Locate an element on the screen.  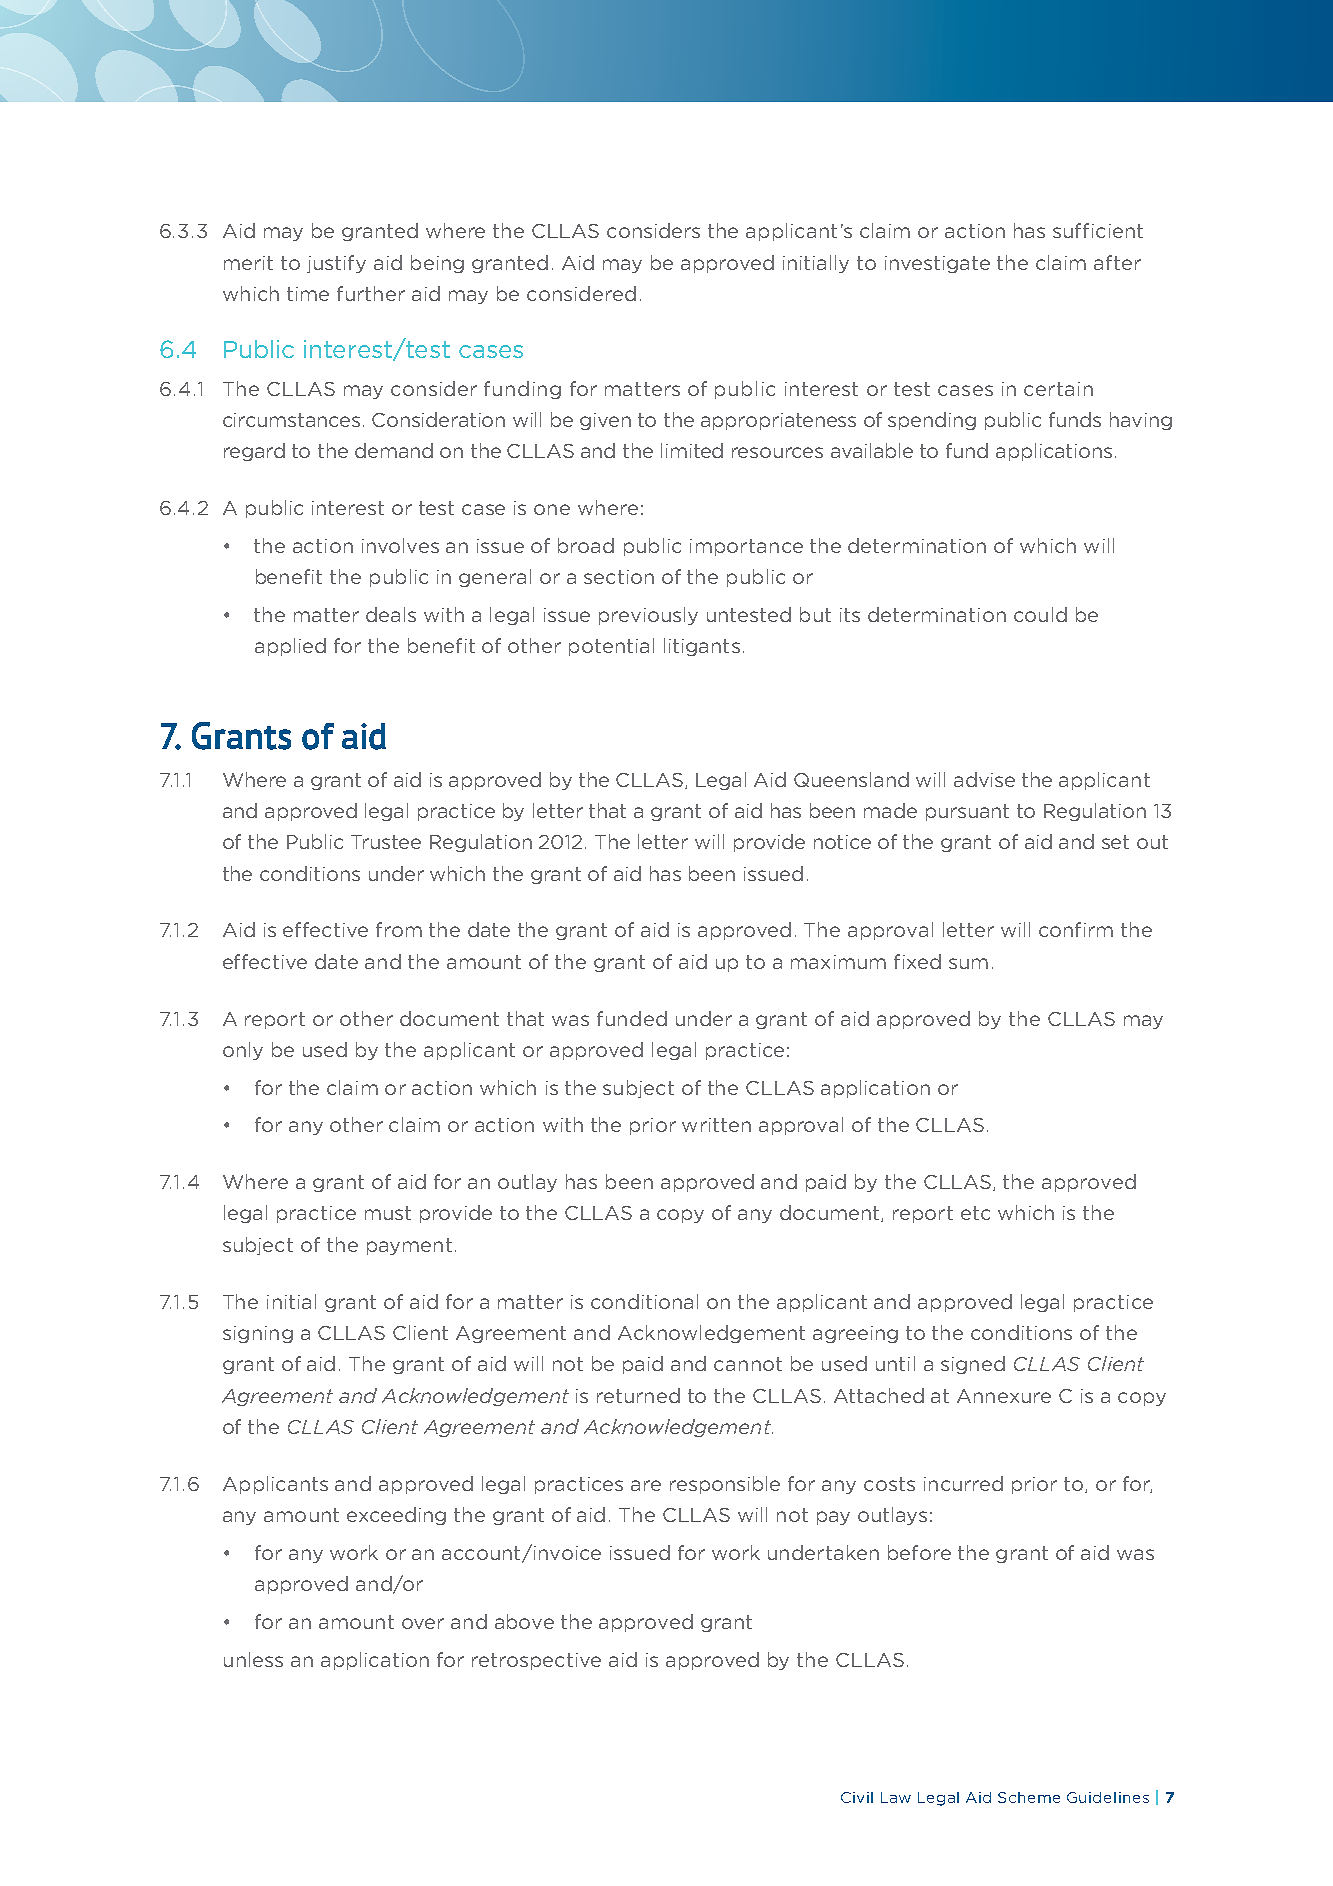
given is located at coordinates (605, 421).
